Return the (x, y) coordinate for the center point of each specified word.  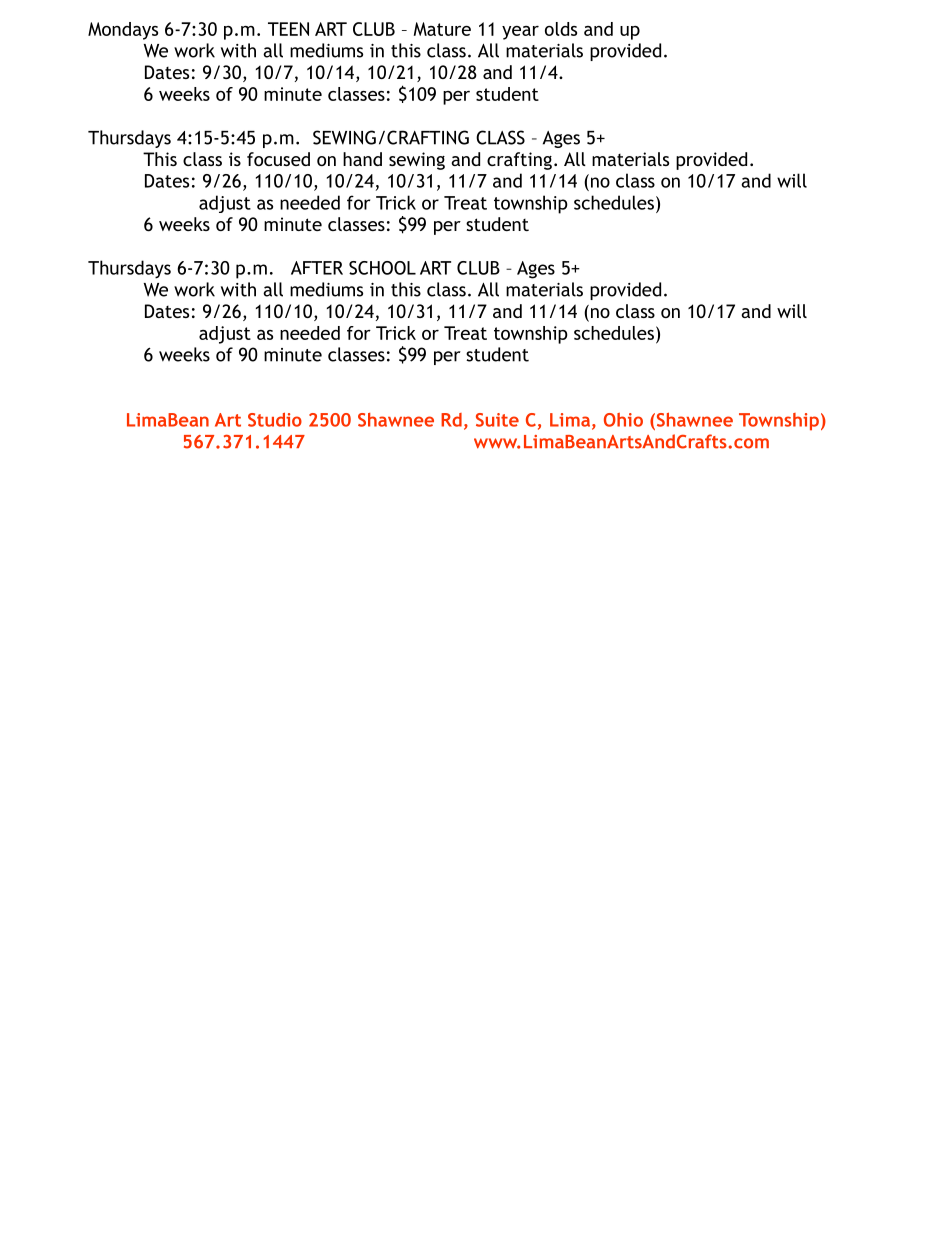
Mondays (123, 31)
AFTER (317, 268)
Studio (275, 419)
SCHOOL (382, 268)
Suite (497, 420)
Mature (442, 29)
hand (362, 159)
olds (561, 29)
